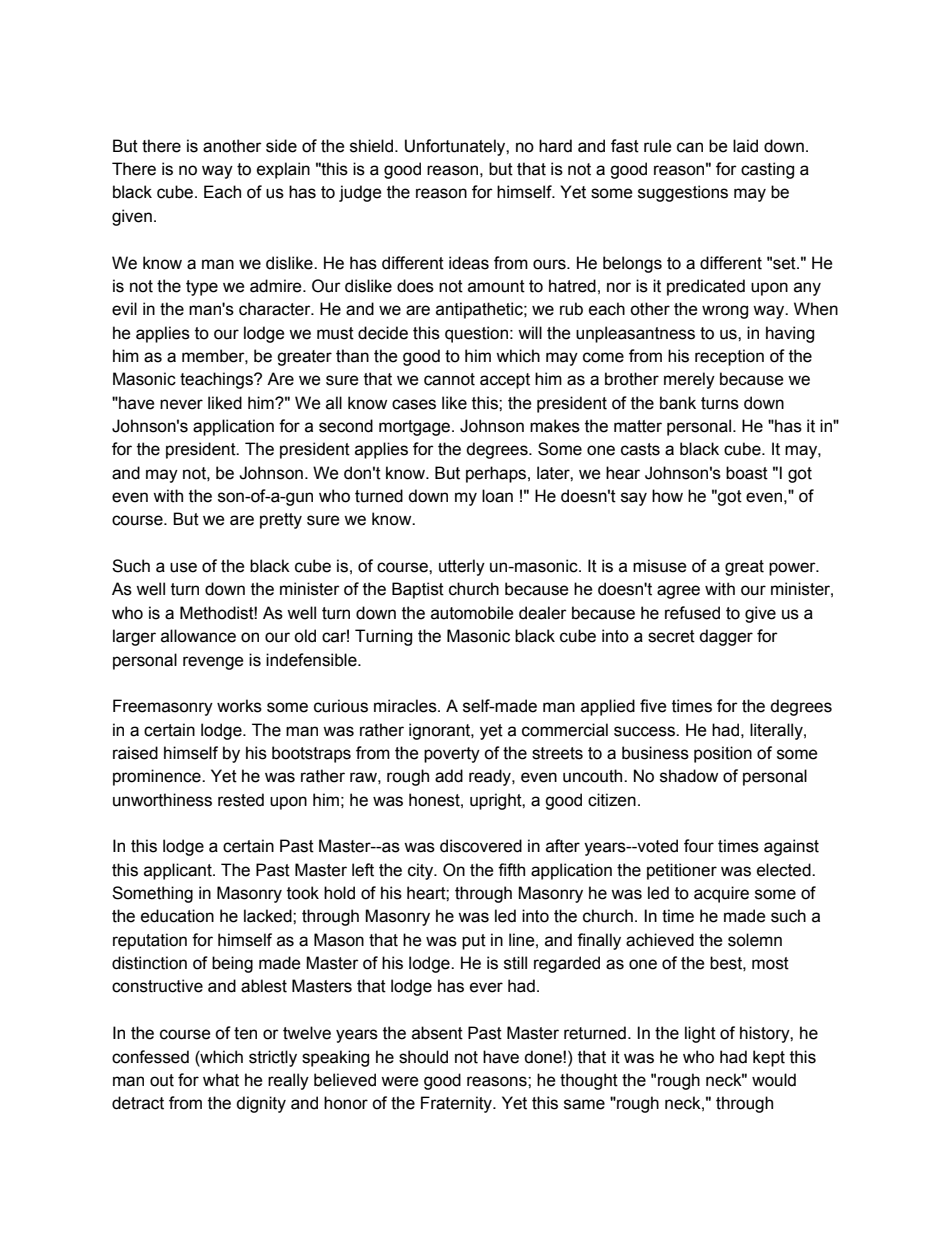 The width and height of the page is (952, 1233). What do you see at coordinates (221, 1080) in the page?
I see `what` at bounding box center [221, 1080].
